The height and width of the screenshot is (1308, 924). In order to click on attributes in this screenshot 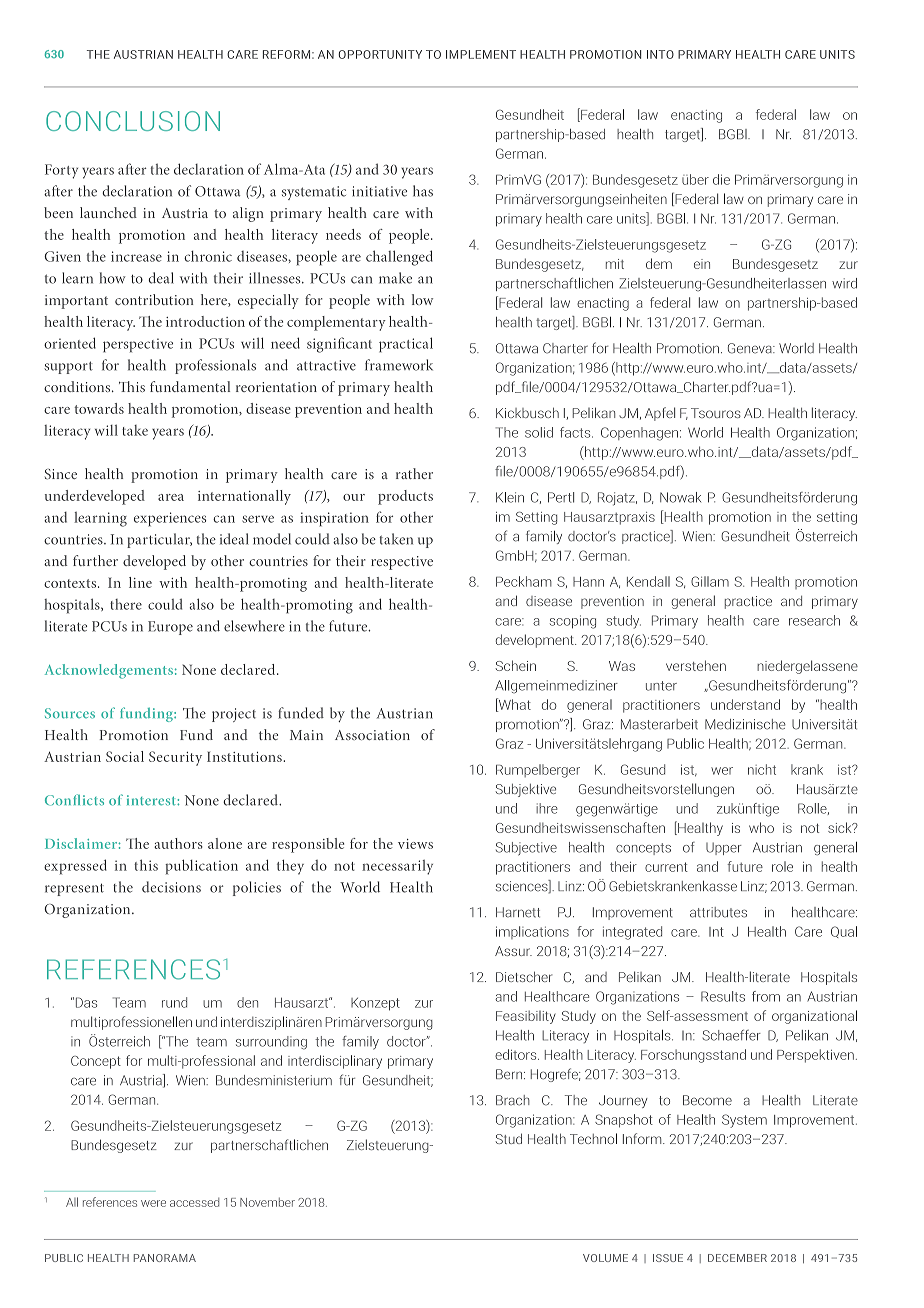, I will do `click(718, 912)`.
